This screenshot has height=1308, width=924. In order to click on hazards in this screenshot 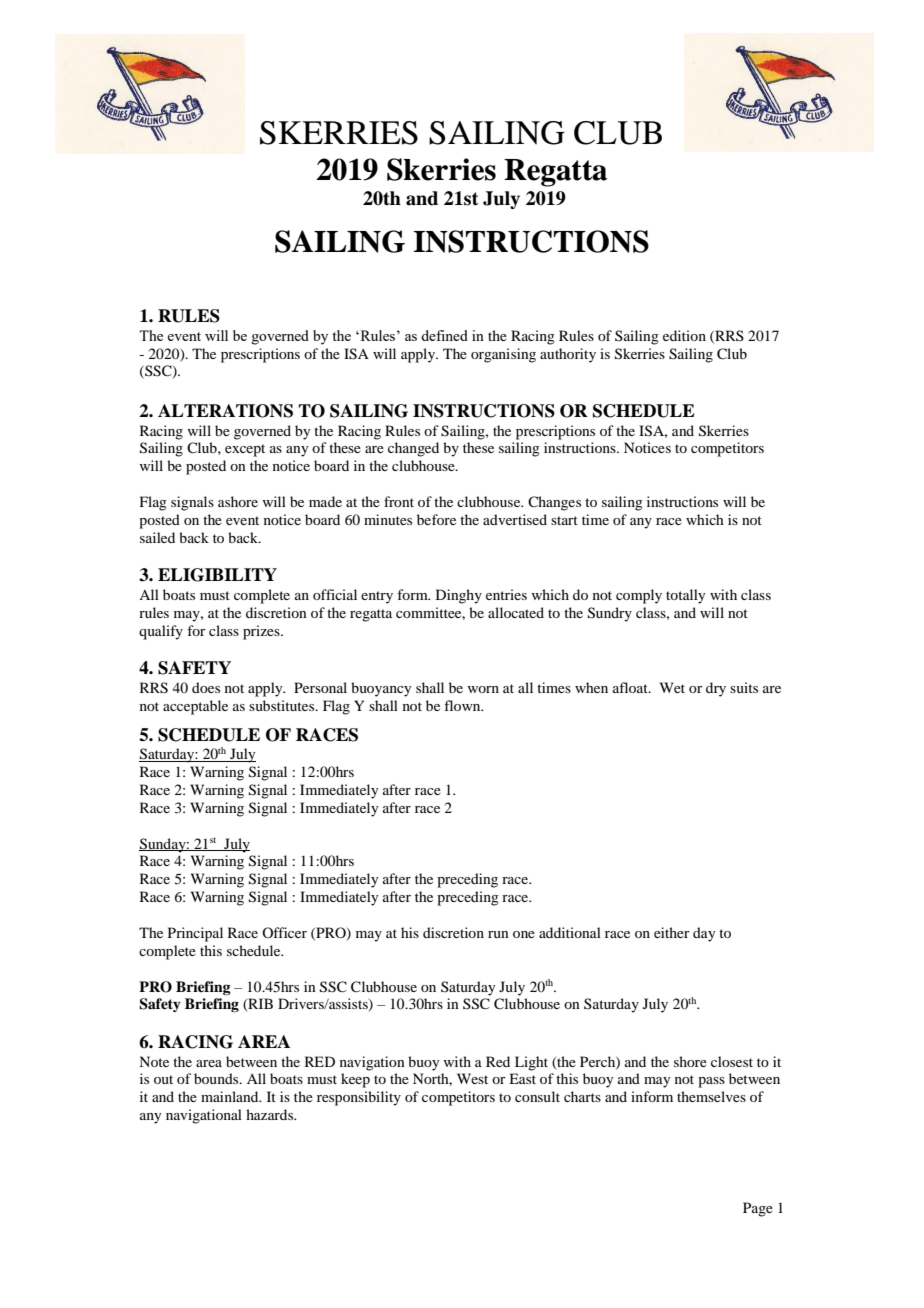, I will do `click(271, 1114)`.
